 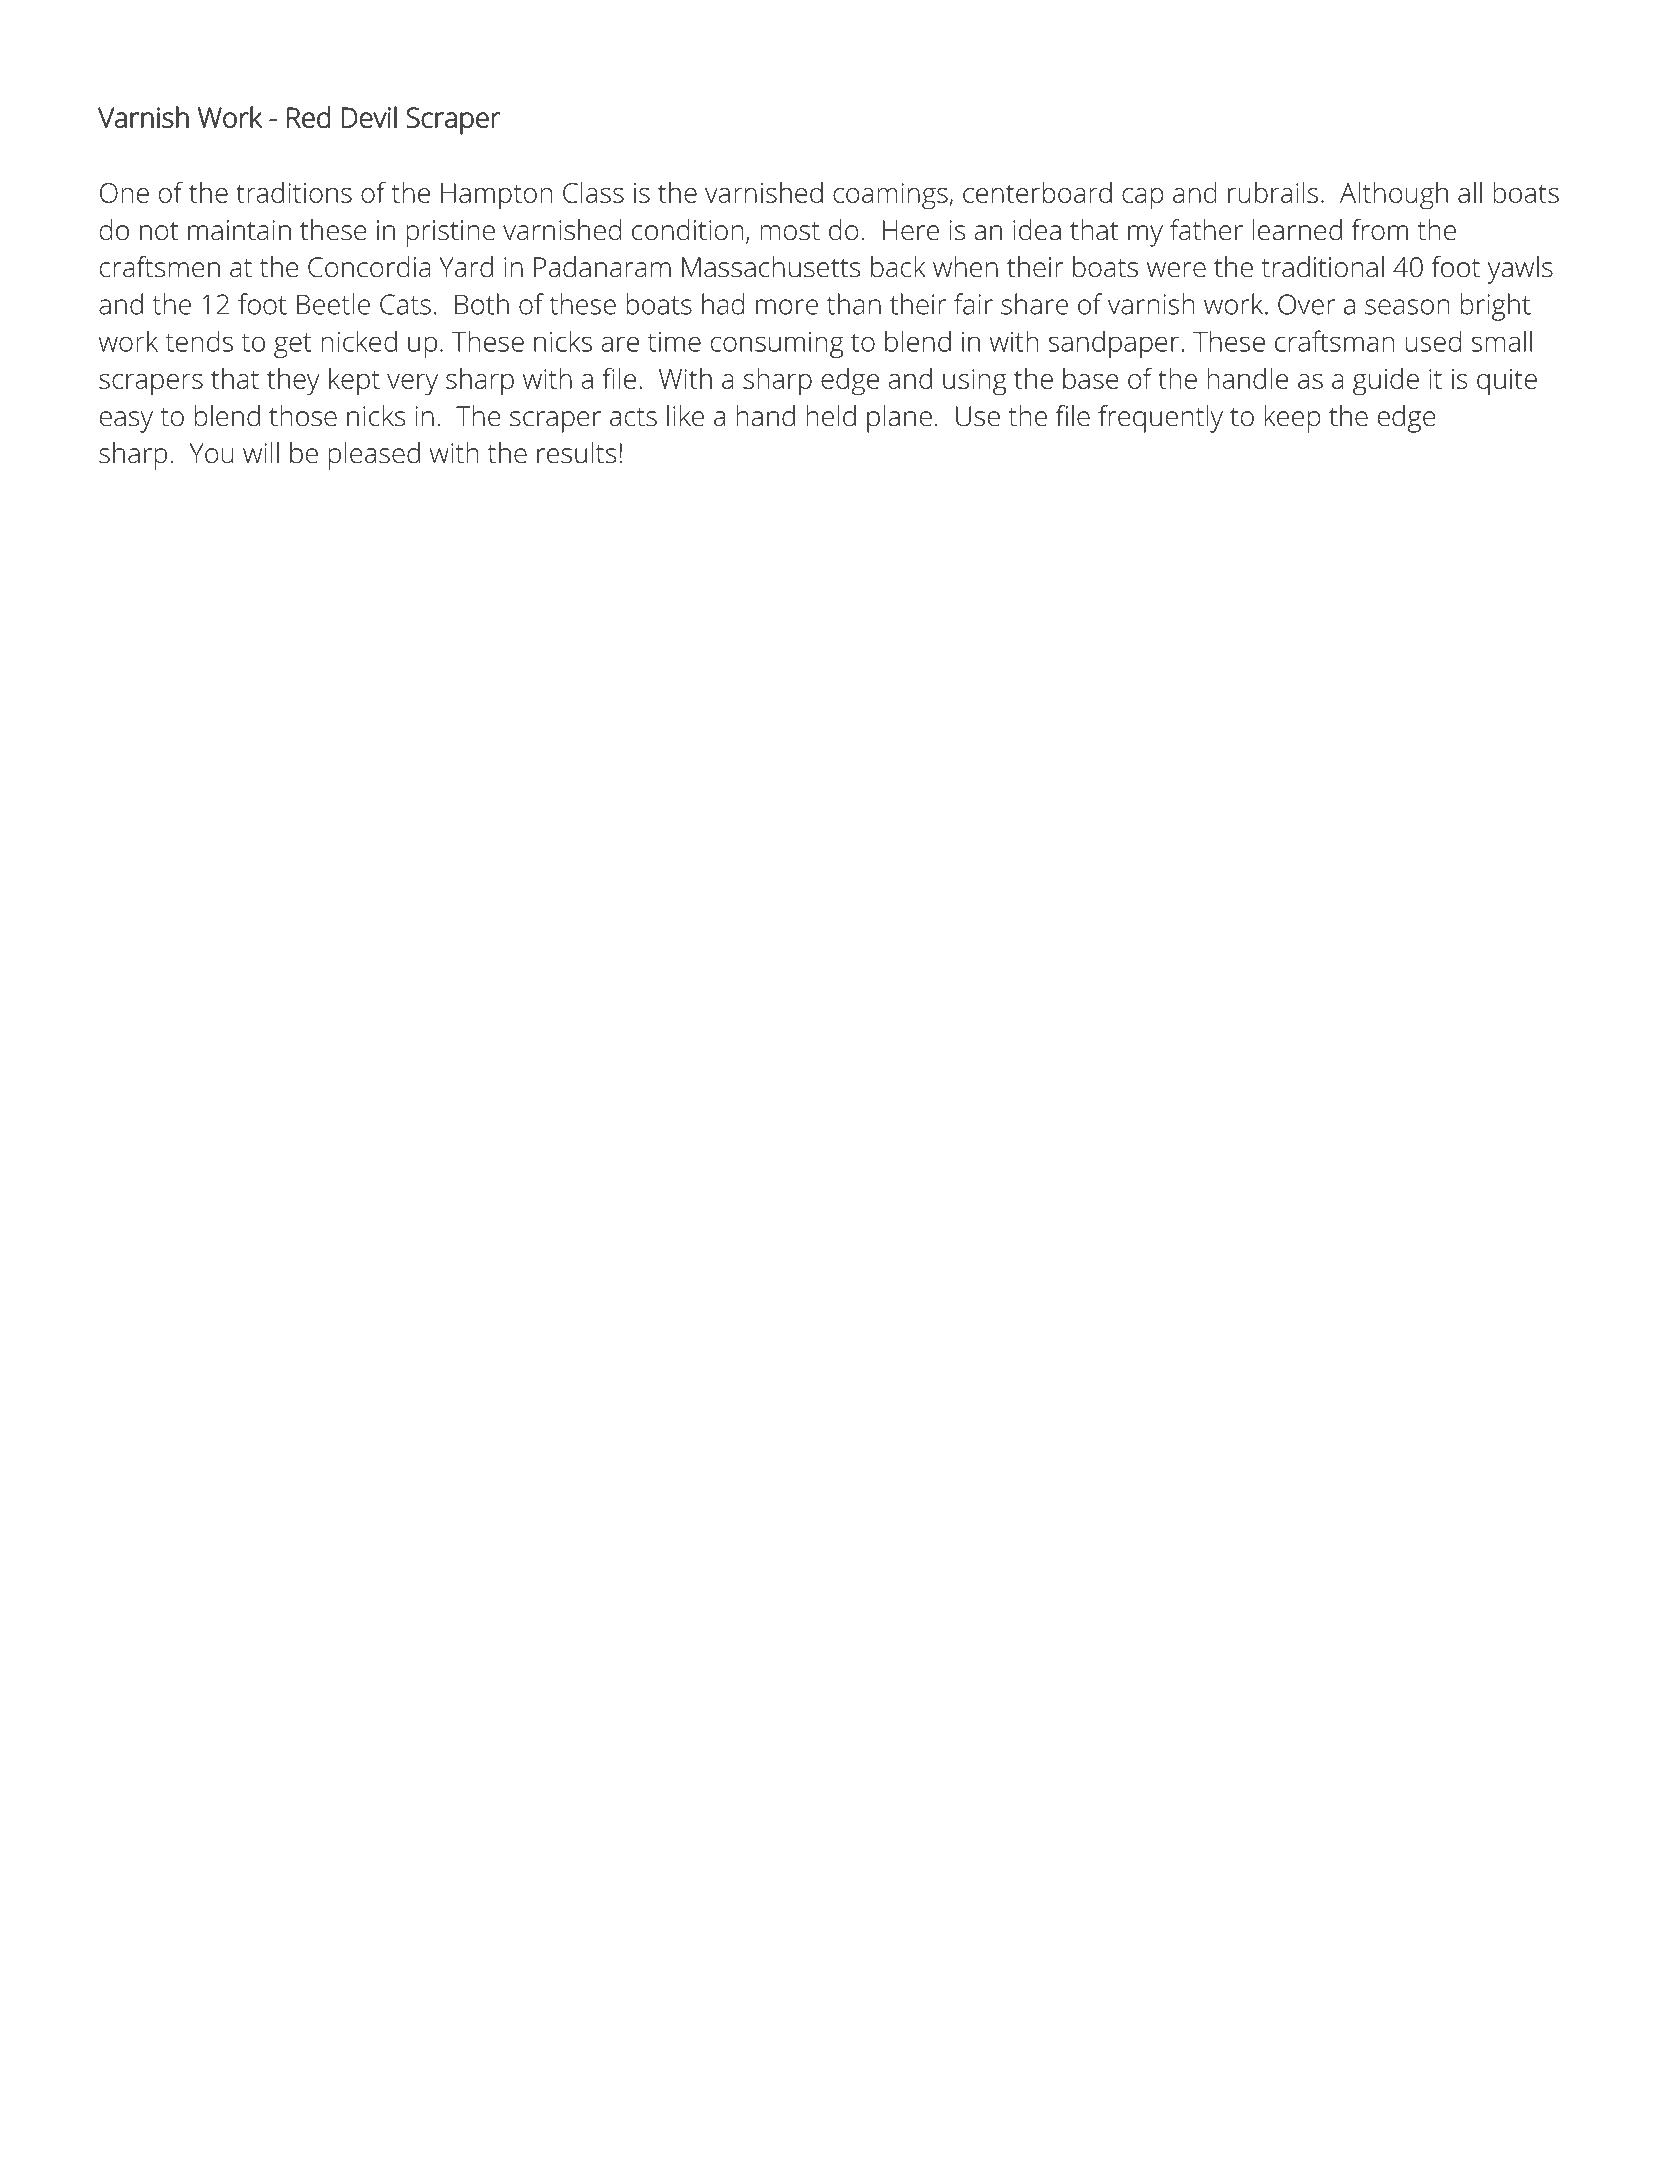 What do you see at coordinates (1379, 230) in the screenshot?
I see `from` at bounding box center [1379, 230].
